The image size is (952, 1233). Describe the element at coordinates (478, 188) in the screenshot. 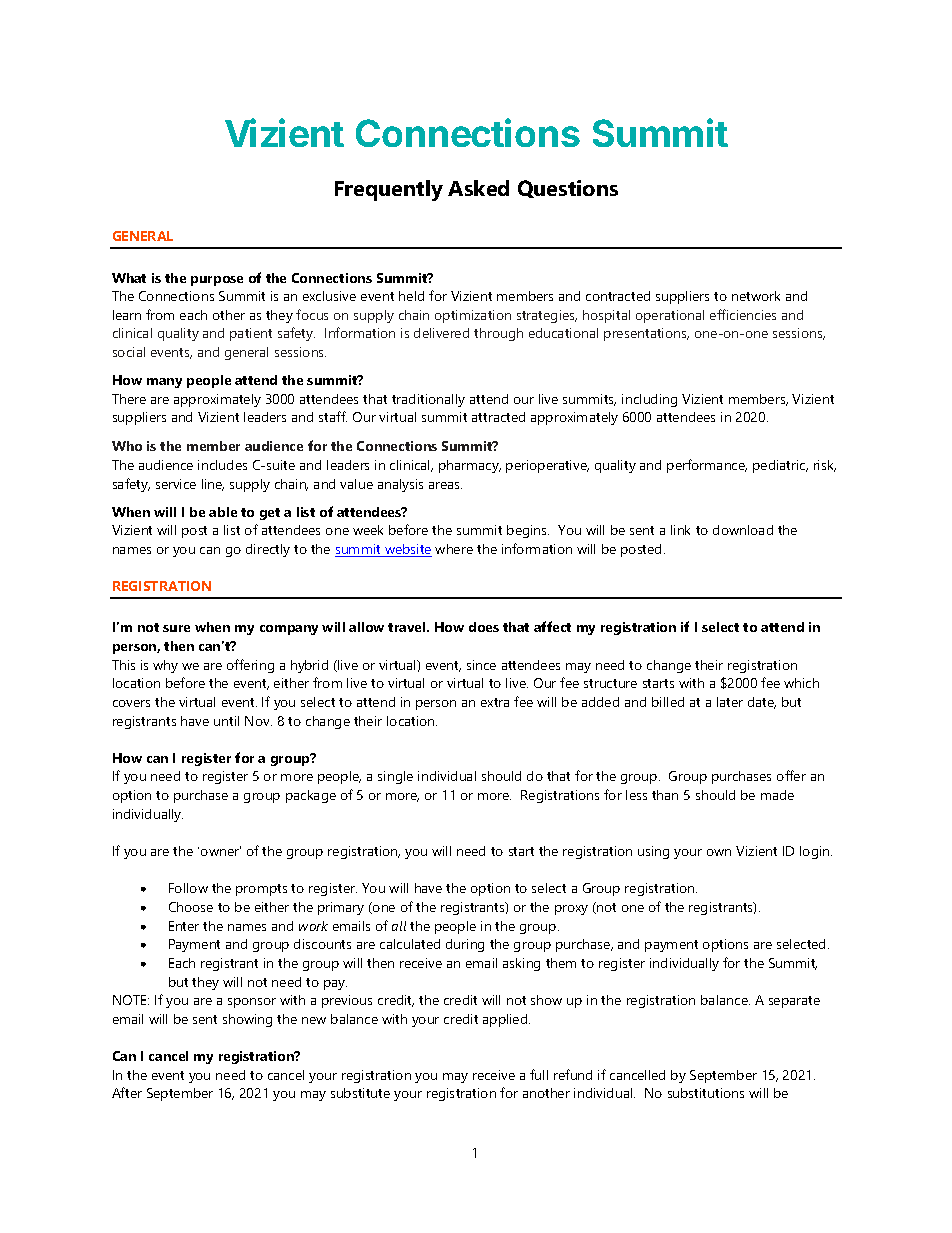

I see `Asked` at that location.
